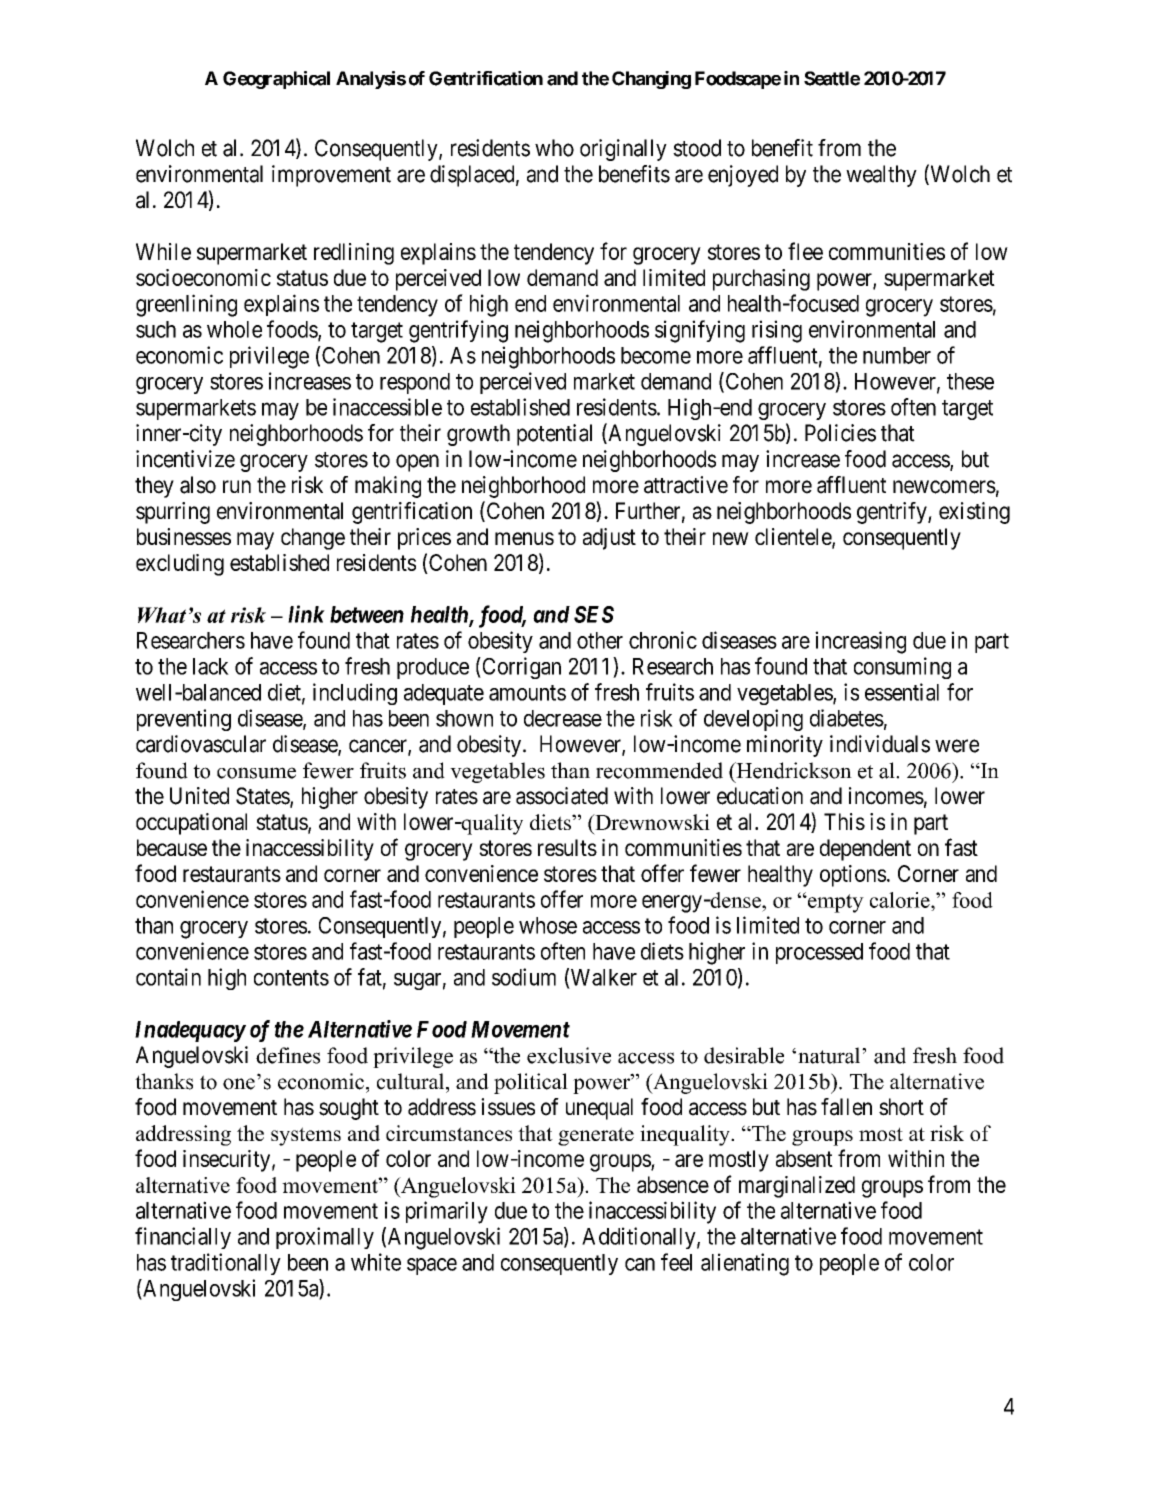 This image has width=1149, height=1487. What do you see at coordinates (623, 150) in the image?
I see `originally` at bounding box center [623, 150].
